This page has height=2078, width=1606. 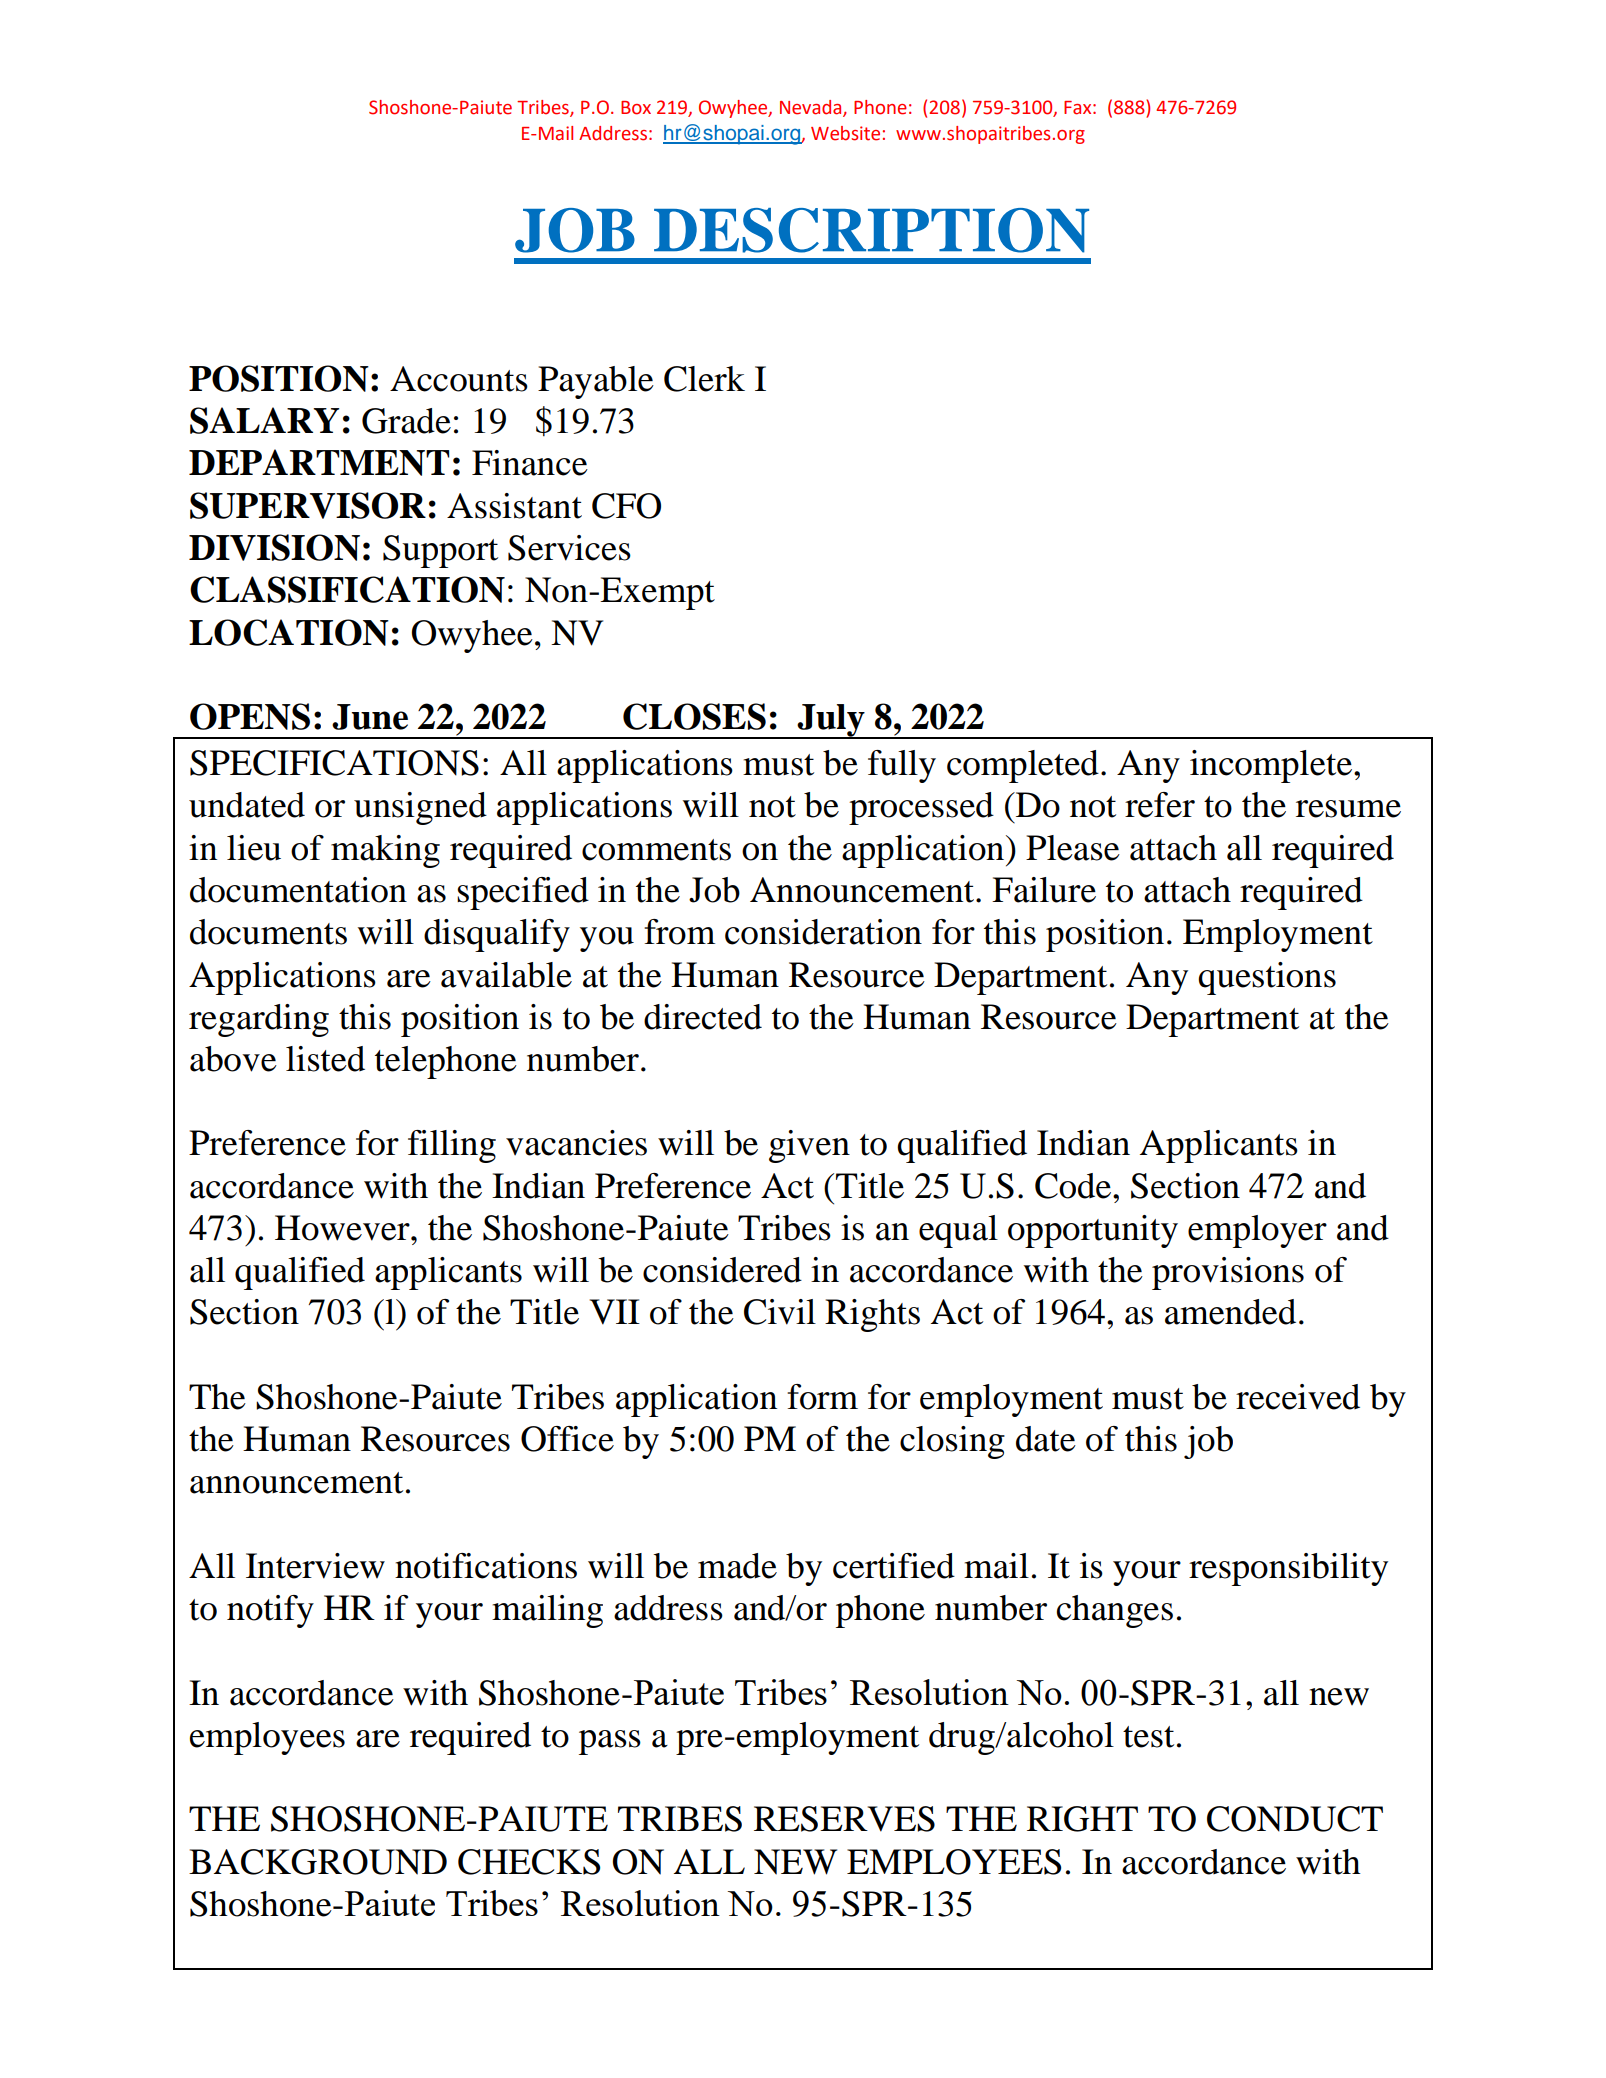 What do you see at coordinates (318, 1862) in the page?
I see `BACKGROUND` at bounding box center [318, 1862].
